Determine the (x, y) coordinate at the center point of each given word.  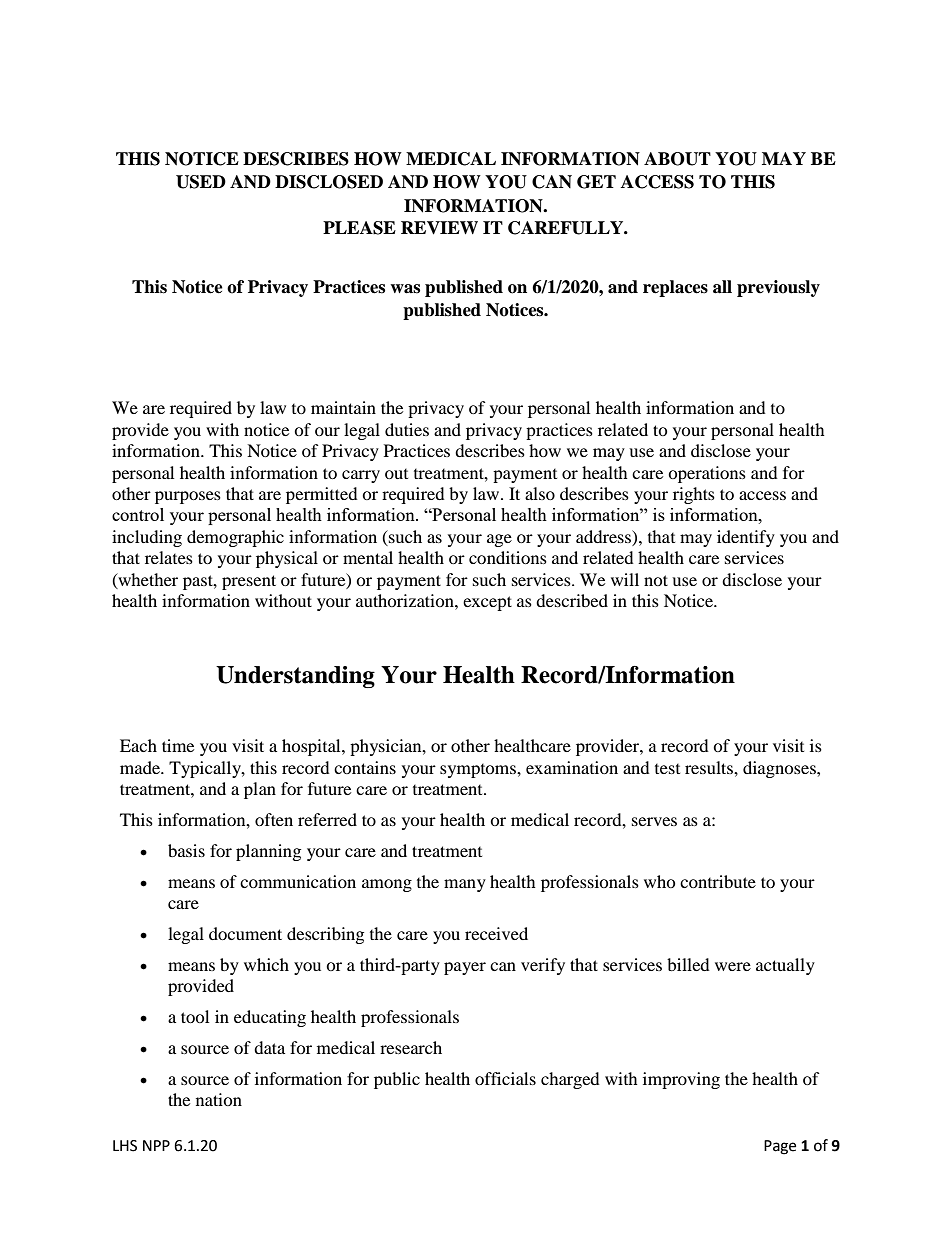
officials (505, 1078)
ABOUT (677, 159)
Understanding (295, 677)
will (625, 579)
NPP (156, 1145)
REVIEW (439, 228)
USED (201, 182)
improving (681, 1080)
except (487, 603)
